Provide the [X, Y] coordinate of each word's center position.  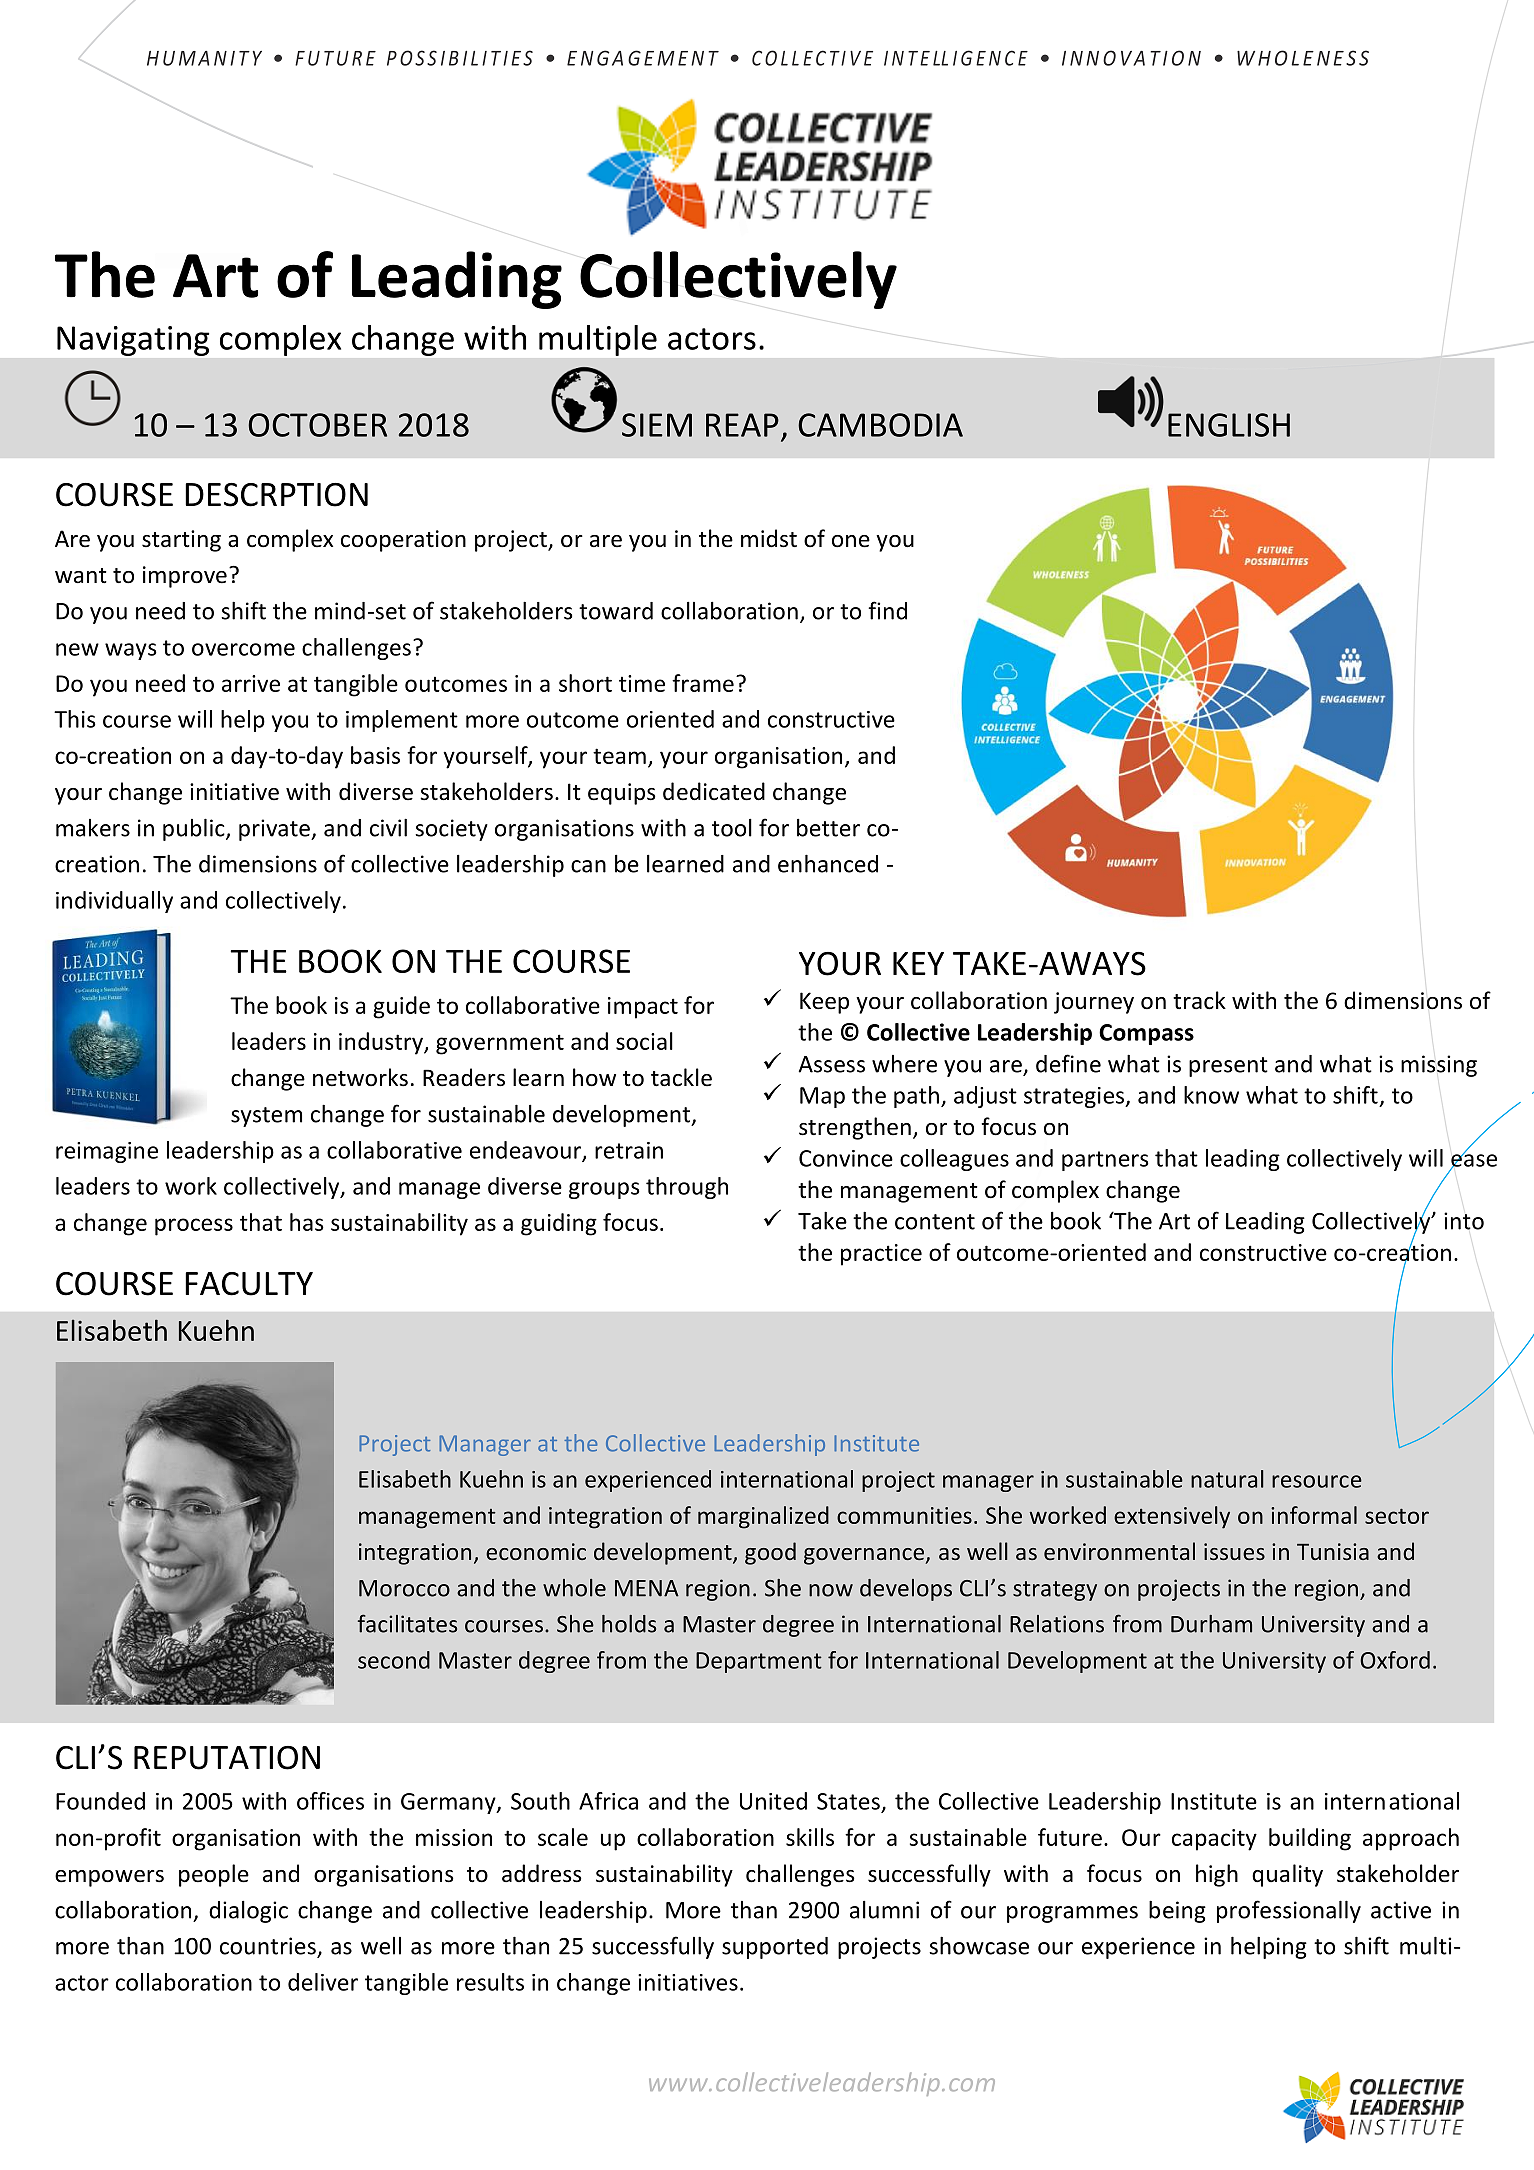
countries [268, 1946]
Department [759, 1662]
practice [881, 1255]
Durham [1211, 1624]
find [887, 610]
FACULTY [249, 1284]
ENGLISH [1229, 425]
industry [382, 1043]
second [394, 1660]
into [1464, 1221]
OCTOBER [317, 425]
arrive [251, 683]
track [1199, 1000]
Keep [824, 1003]
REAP [742, 425]
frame [703, 683]
